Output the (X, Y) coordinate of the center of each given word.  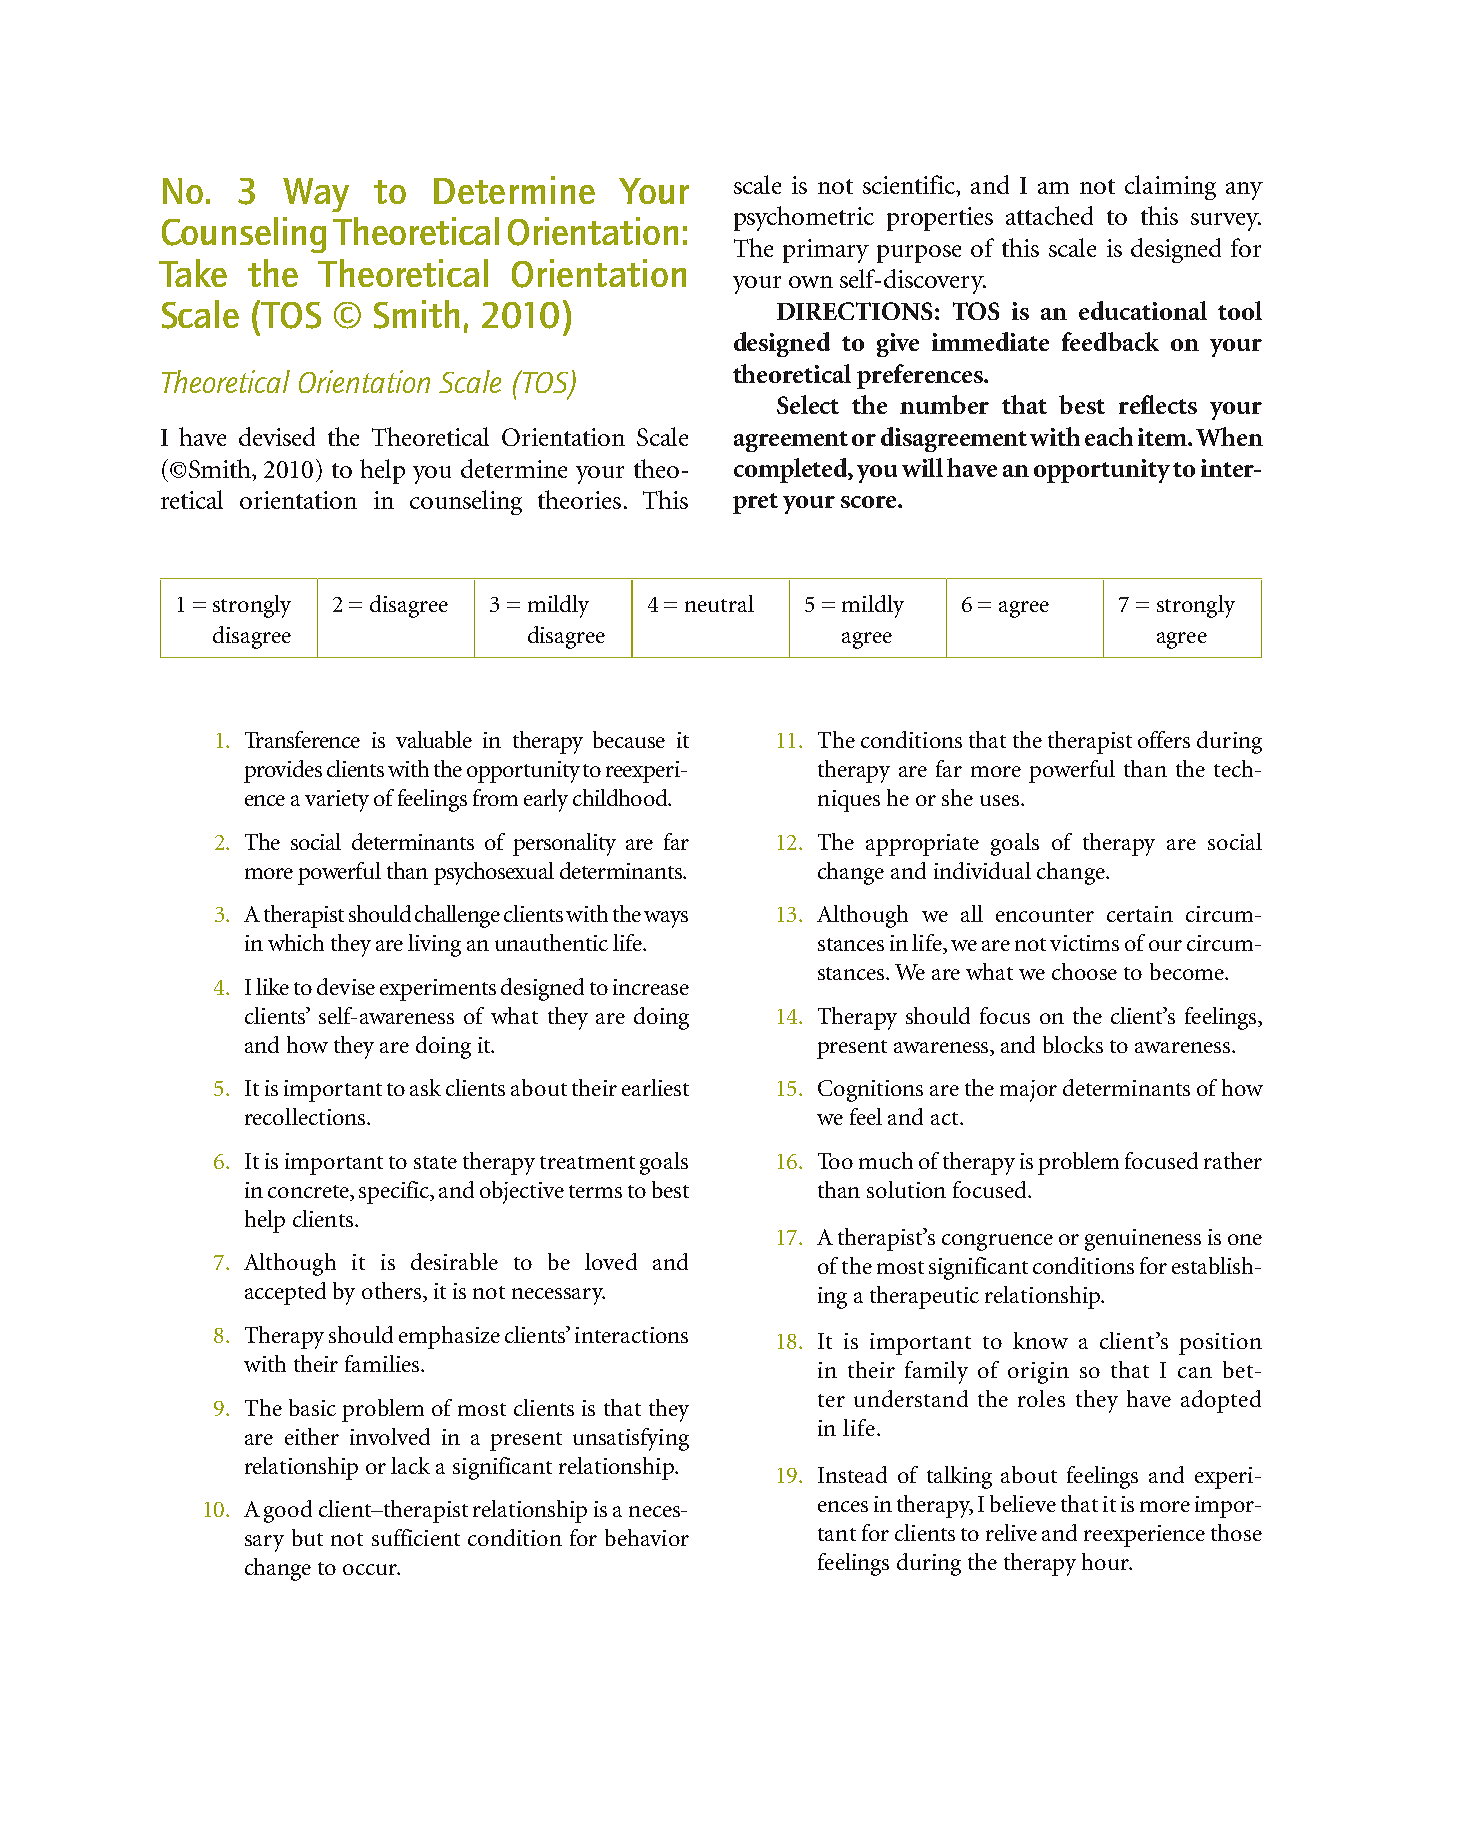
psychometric (804, 218)
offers (1164, 739)
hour (1107, 1561)
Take (193, 273)
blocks (1073, 1044)
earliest (655, 1087)
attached (1049, 215)
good (288, 1511)
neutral (719, 603)
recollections (306, 1116)
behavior (647, 1537)
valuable (434, 739)
